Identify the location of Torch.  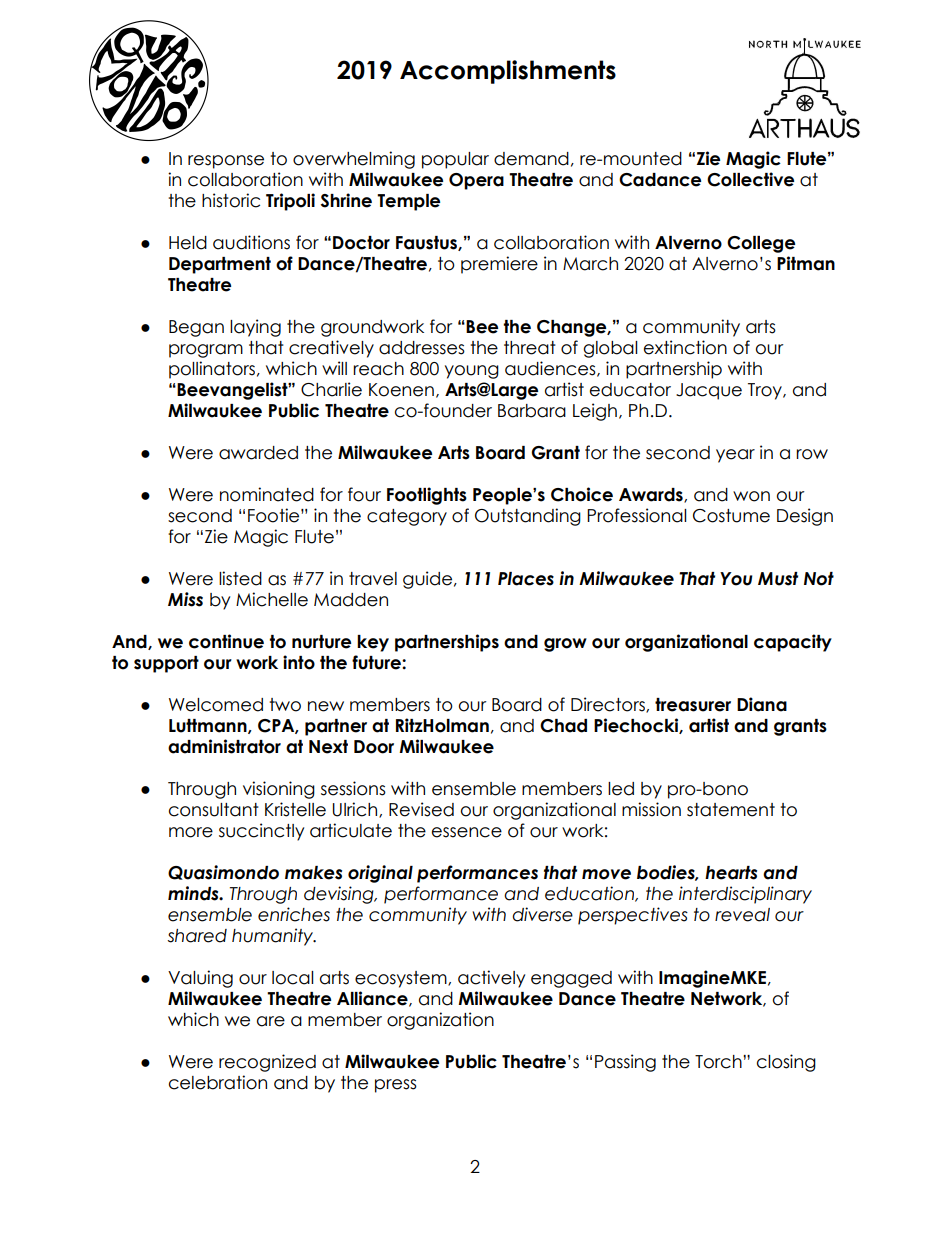
(719, 1062).
